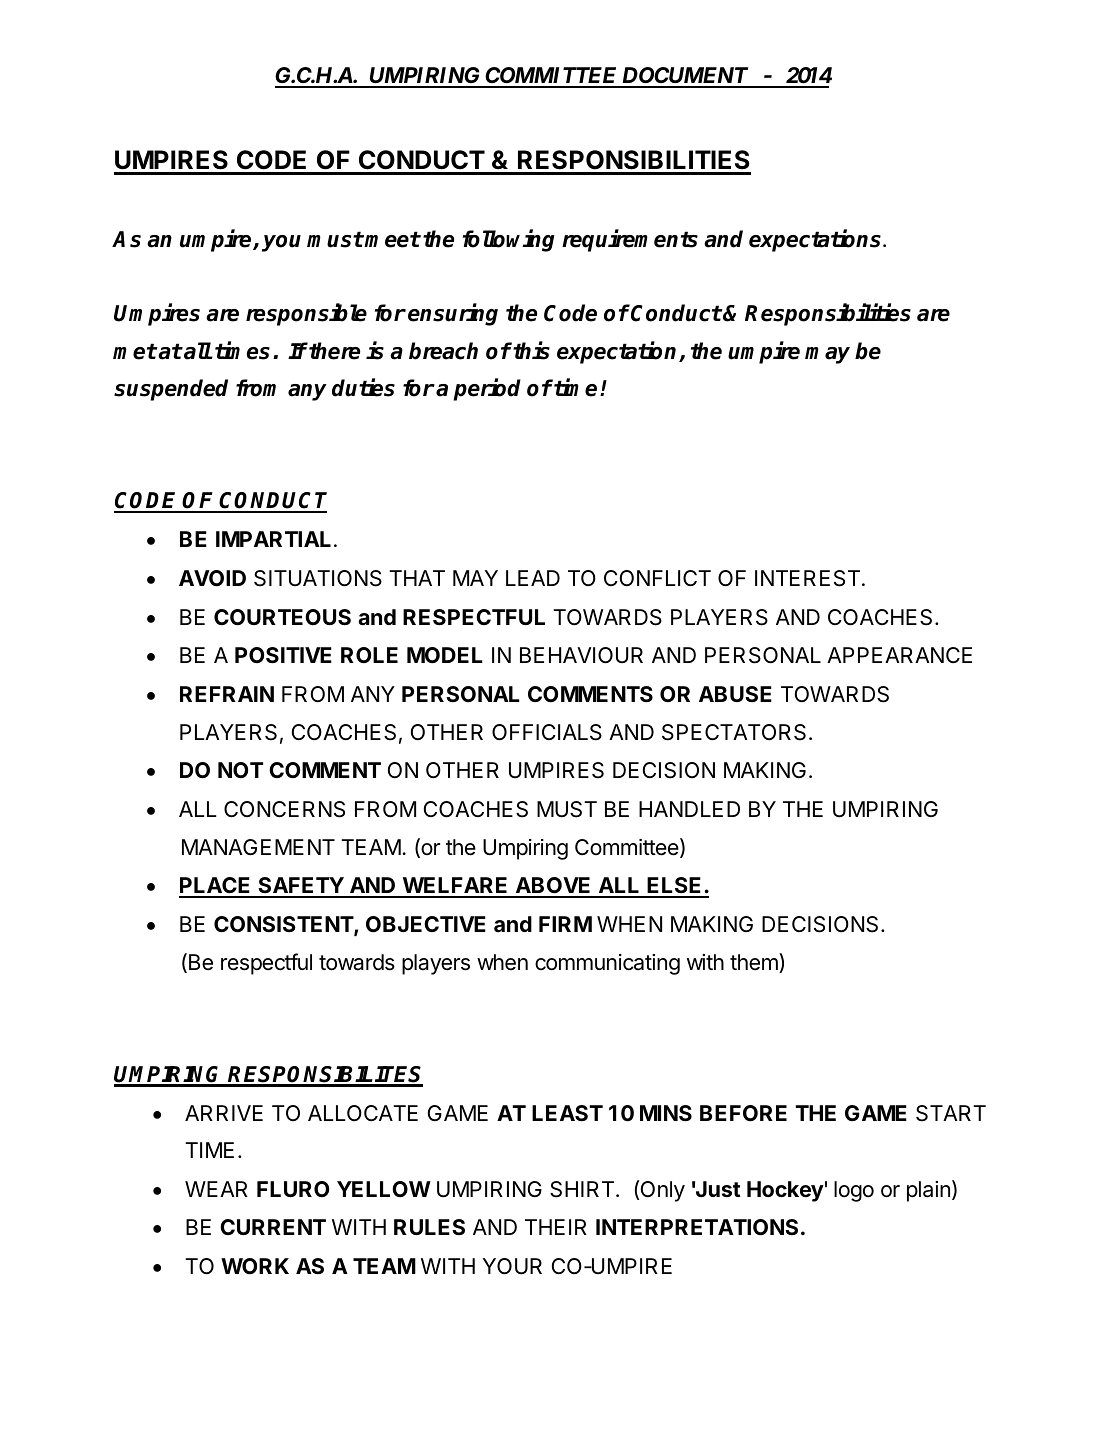  I want to click on INTEREST, so click(807, 578).
